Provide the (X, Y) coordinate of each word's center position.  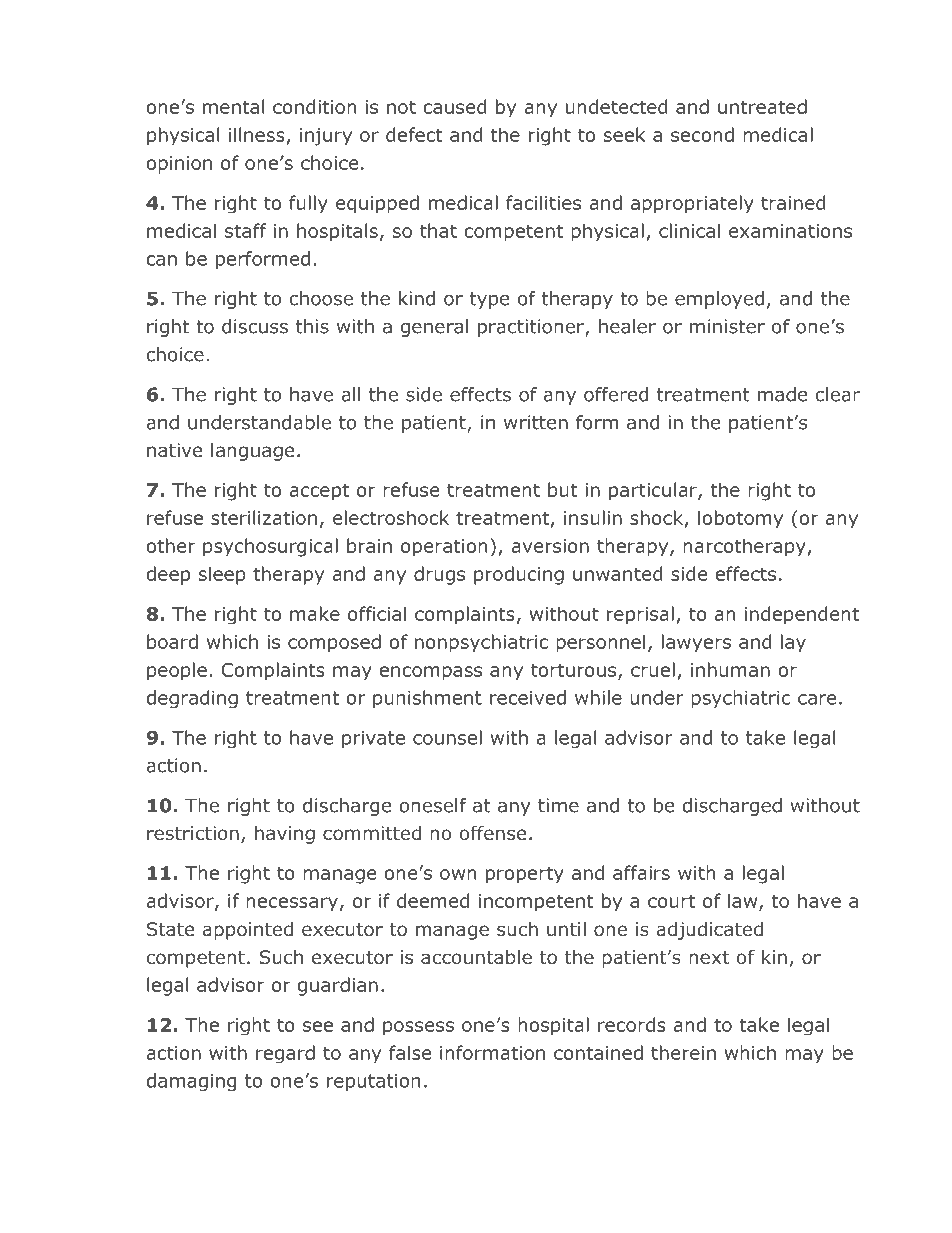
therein (683, 1052)
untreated (762, 106)
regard (285, 1054)
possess (418, 1028)
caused (454, 106)
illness (258, 136)
